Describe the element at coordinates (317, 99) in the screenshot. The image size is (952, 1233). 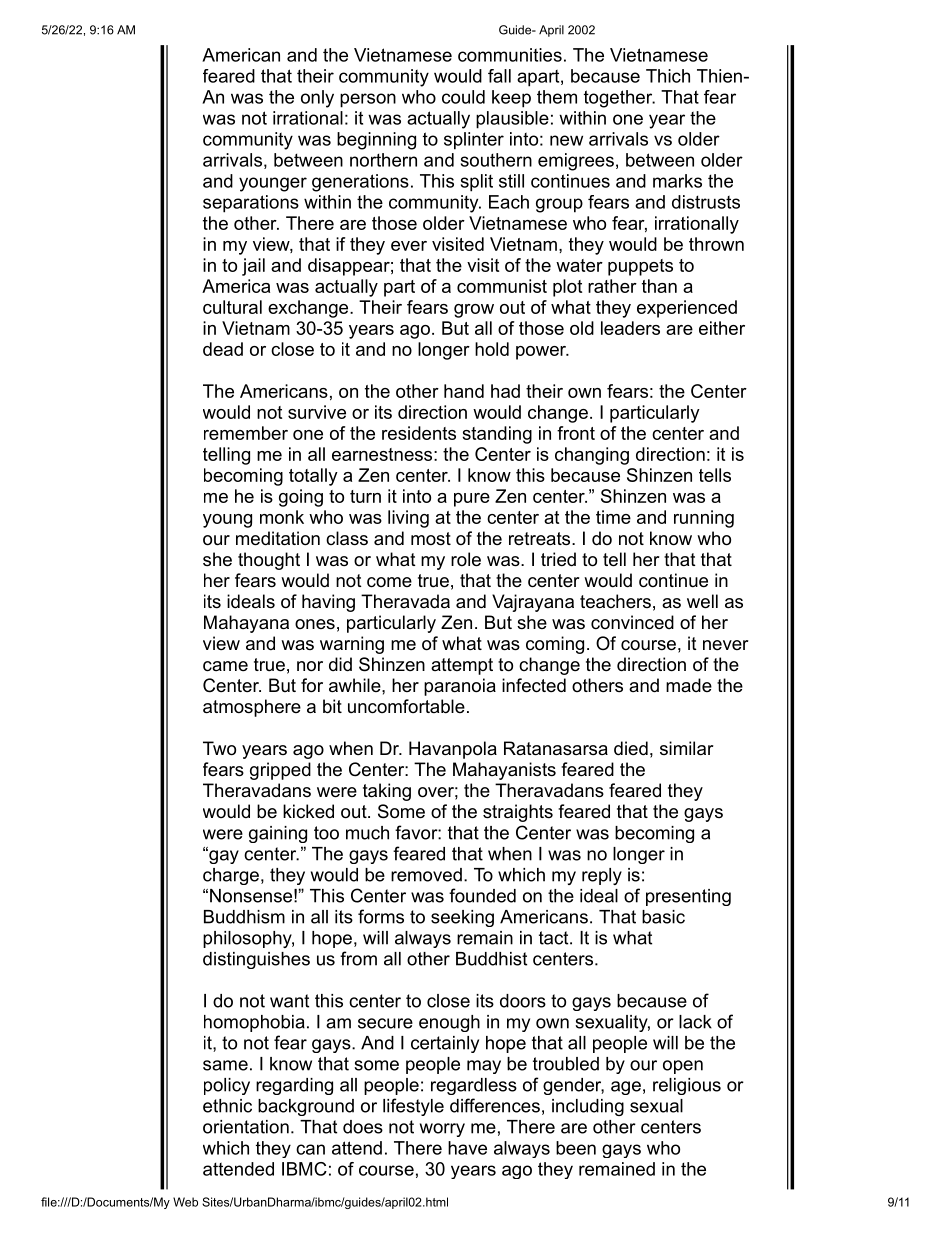
I see `only` at that location.
